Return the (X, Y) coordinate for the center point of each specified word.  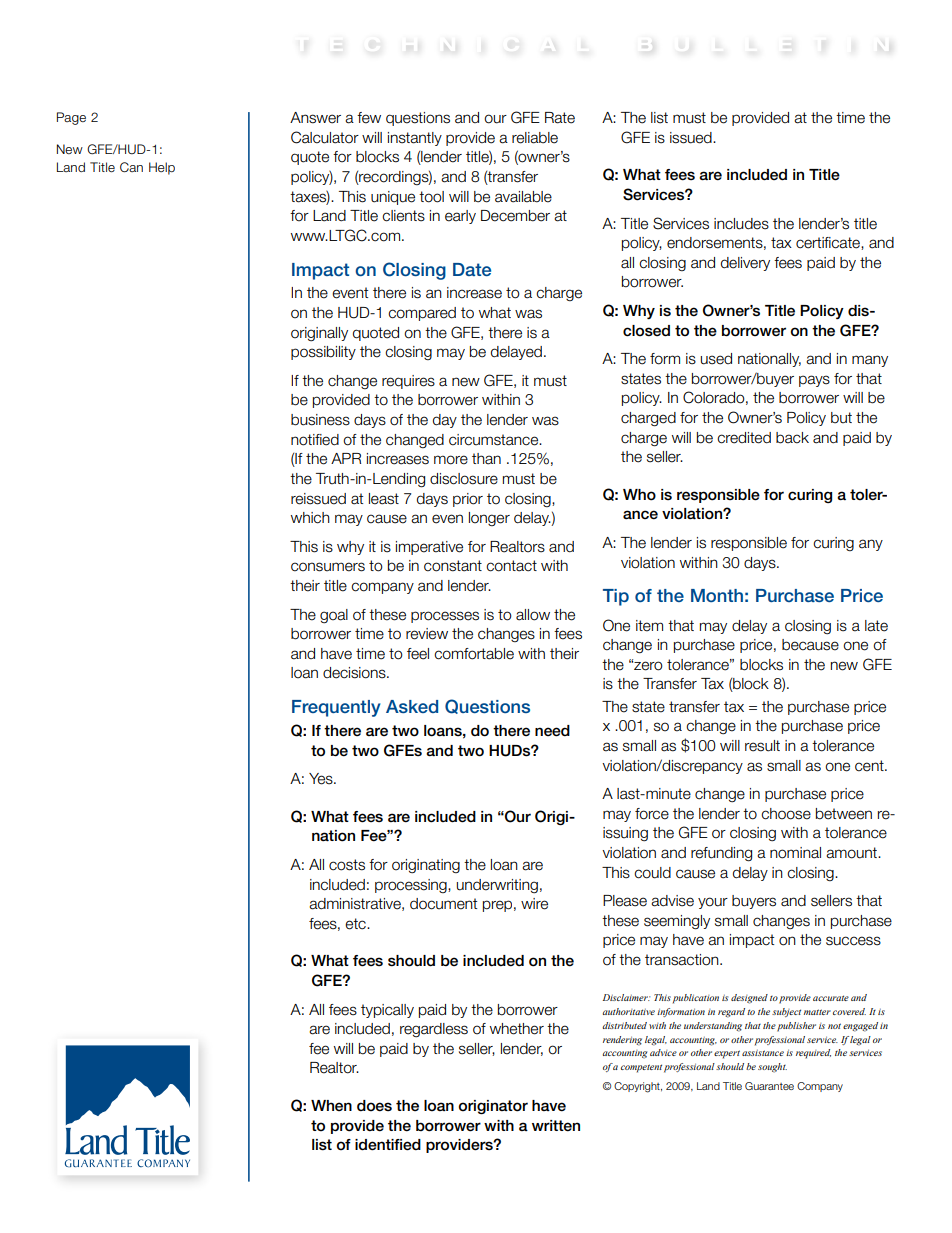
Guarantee (769, 1086)
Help (162, 168)
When (331, 1105)
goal (334, 616)
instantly (415, 139)
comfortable (474, 654)
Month (717, 595)
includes (741, 224)
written (556, 1126)
